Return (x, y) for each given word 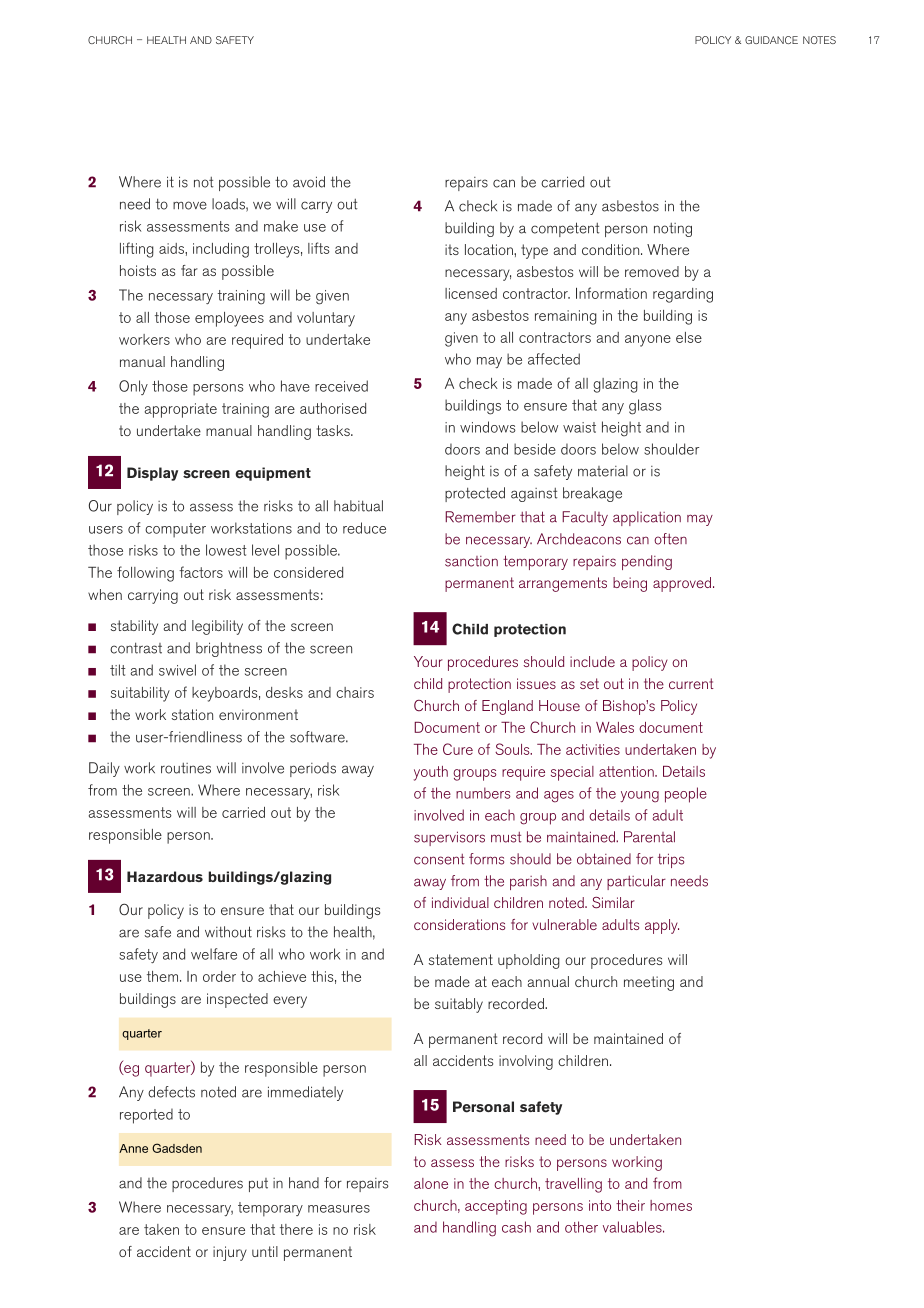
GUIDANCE (771, 40)
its (452, 249)
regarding (683, 295)
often (670, 539)
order (219, 976)
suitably (459, 1005)
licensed (471, 293)
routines (186, 768)
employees (229, 319)
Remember (480, 517)
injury (230, 1253)
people (686, 795)
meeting (649, 983)
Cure (458, 749)
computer (175, 530)
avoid (309, 182)
